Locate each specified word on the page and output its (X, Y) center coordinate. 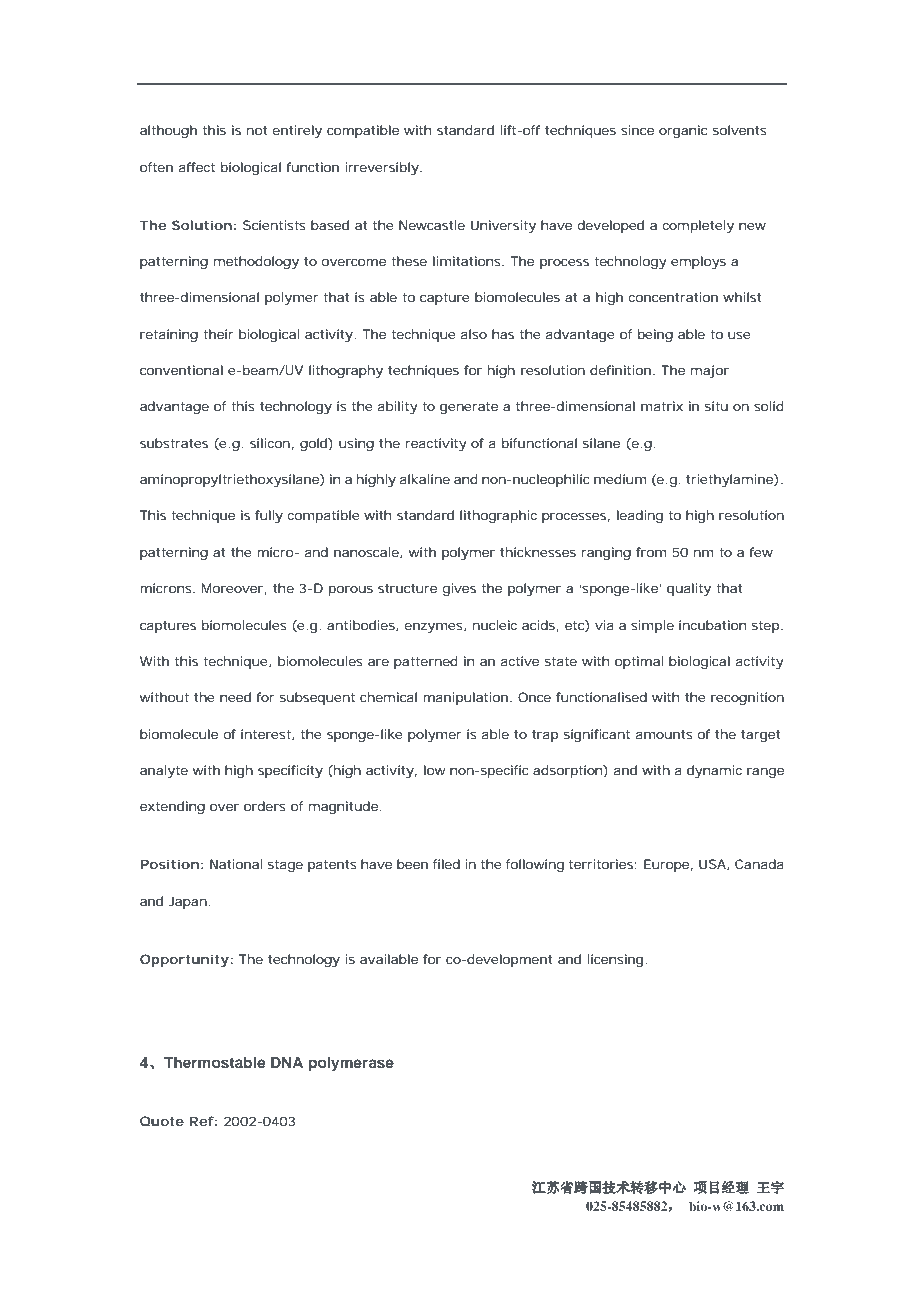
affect (197, 167)
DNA (287, 1062)
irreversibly (382, 168)
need (235, 697)
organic (683, 131)
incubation (712, 625)
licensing (615, 960)
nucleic (495, 625)
